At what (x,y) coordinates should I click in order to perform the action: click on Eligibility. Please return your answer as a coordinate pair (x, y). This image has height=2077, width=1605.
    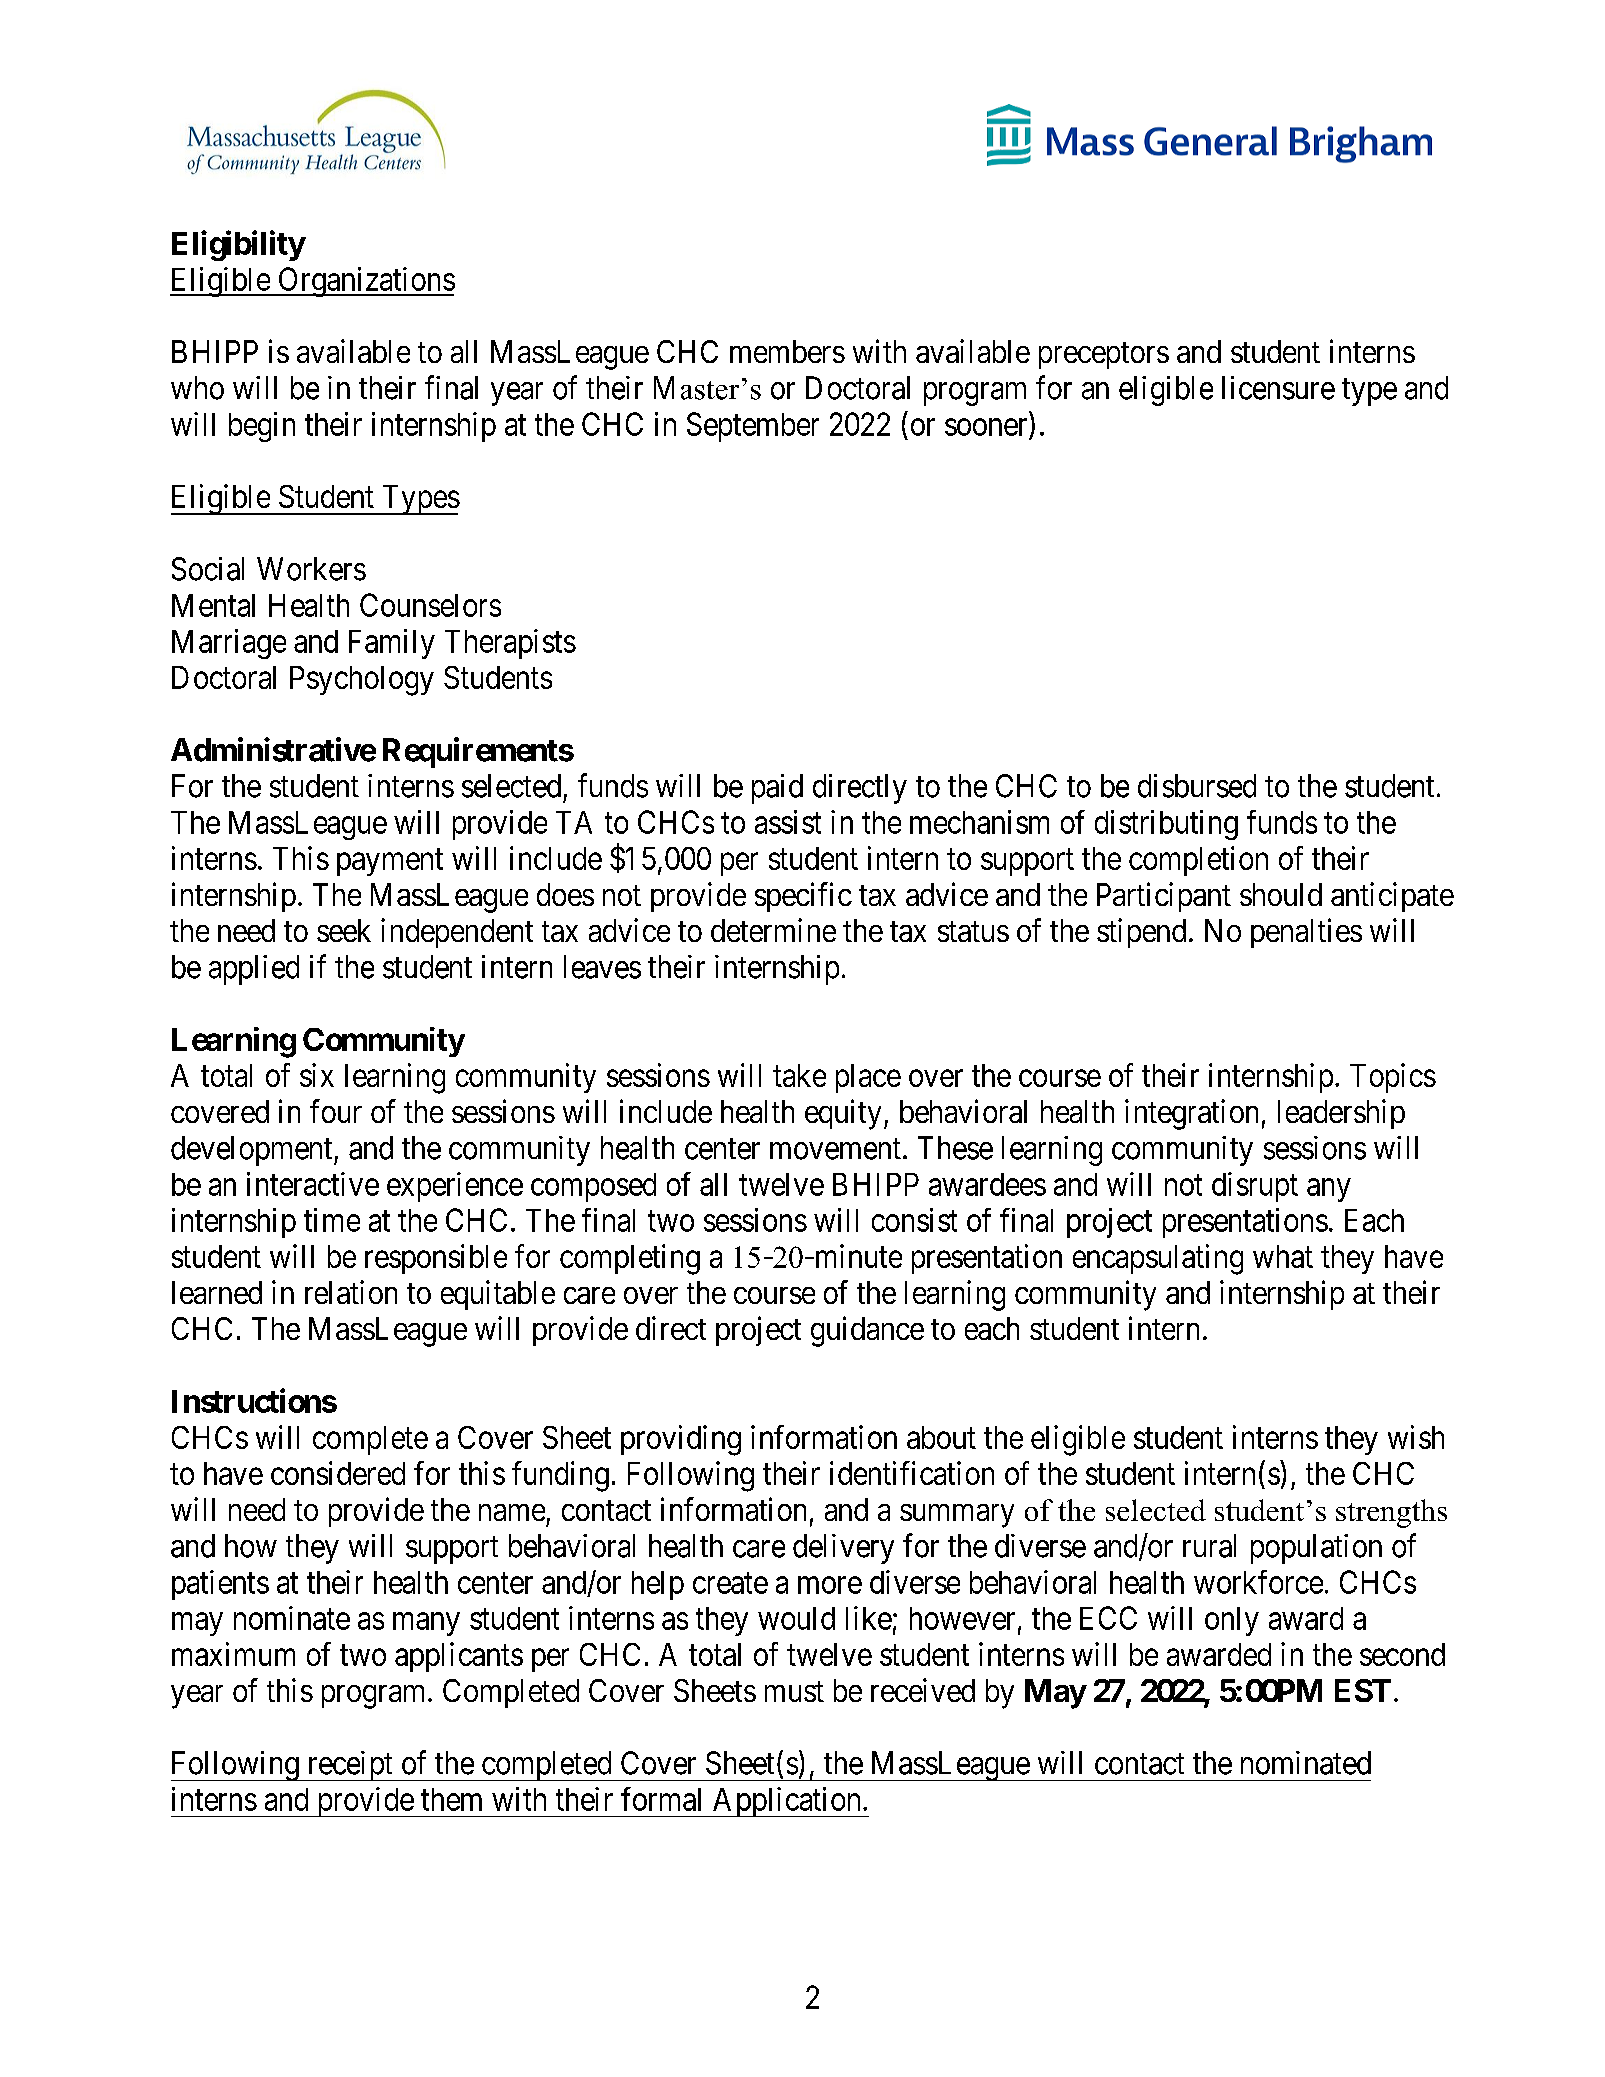
    Looking at the image, I should click on (238, 245).
